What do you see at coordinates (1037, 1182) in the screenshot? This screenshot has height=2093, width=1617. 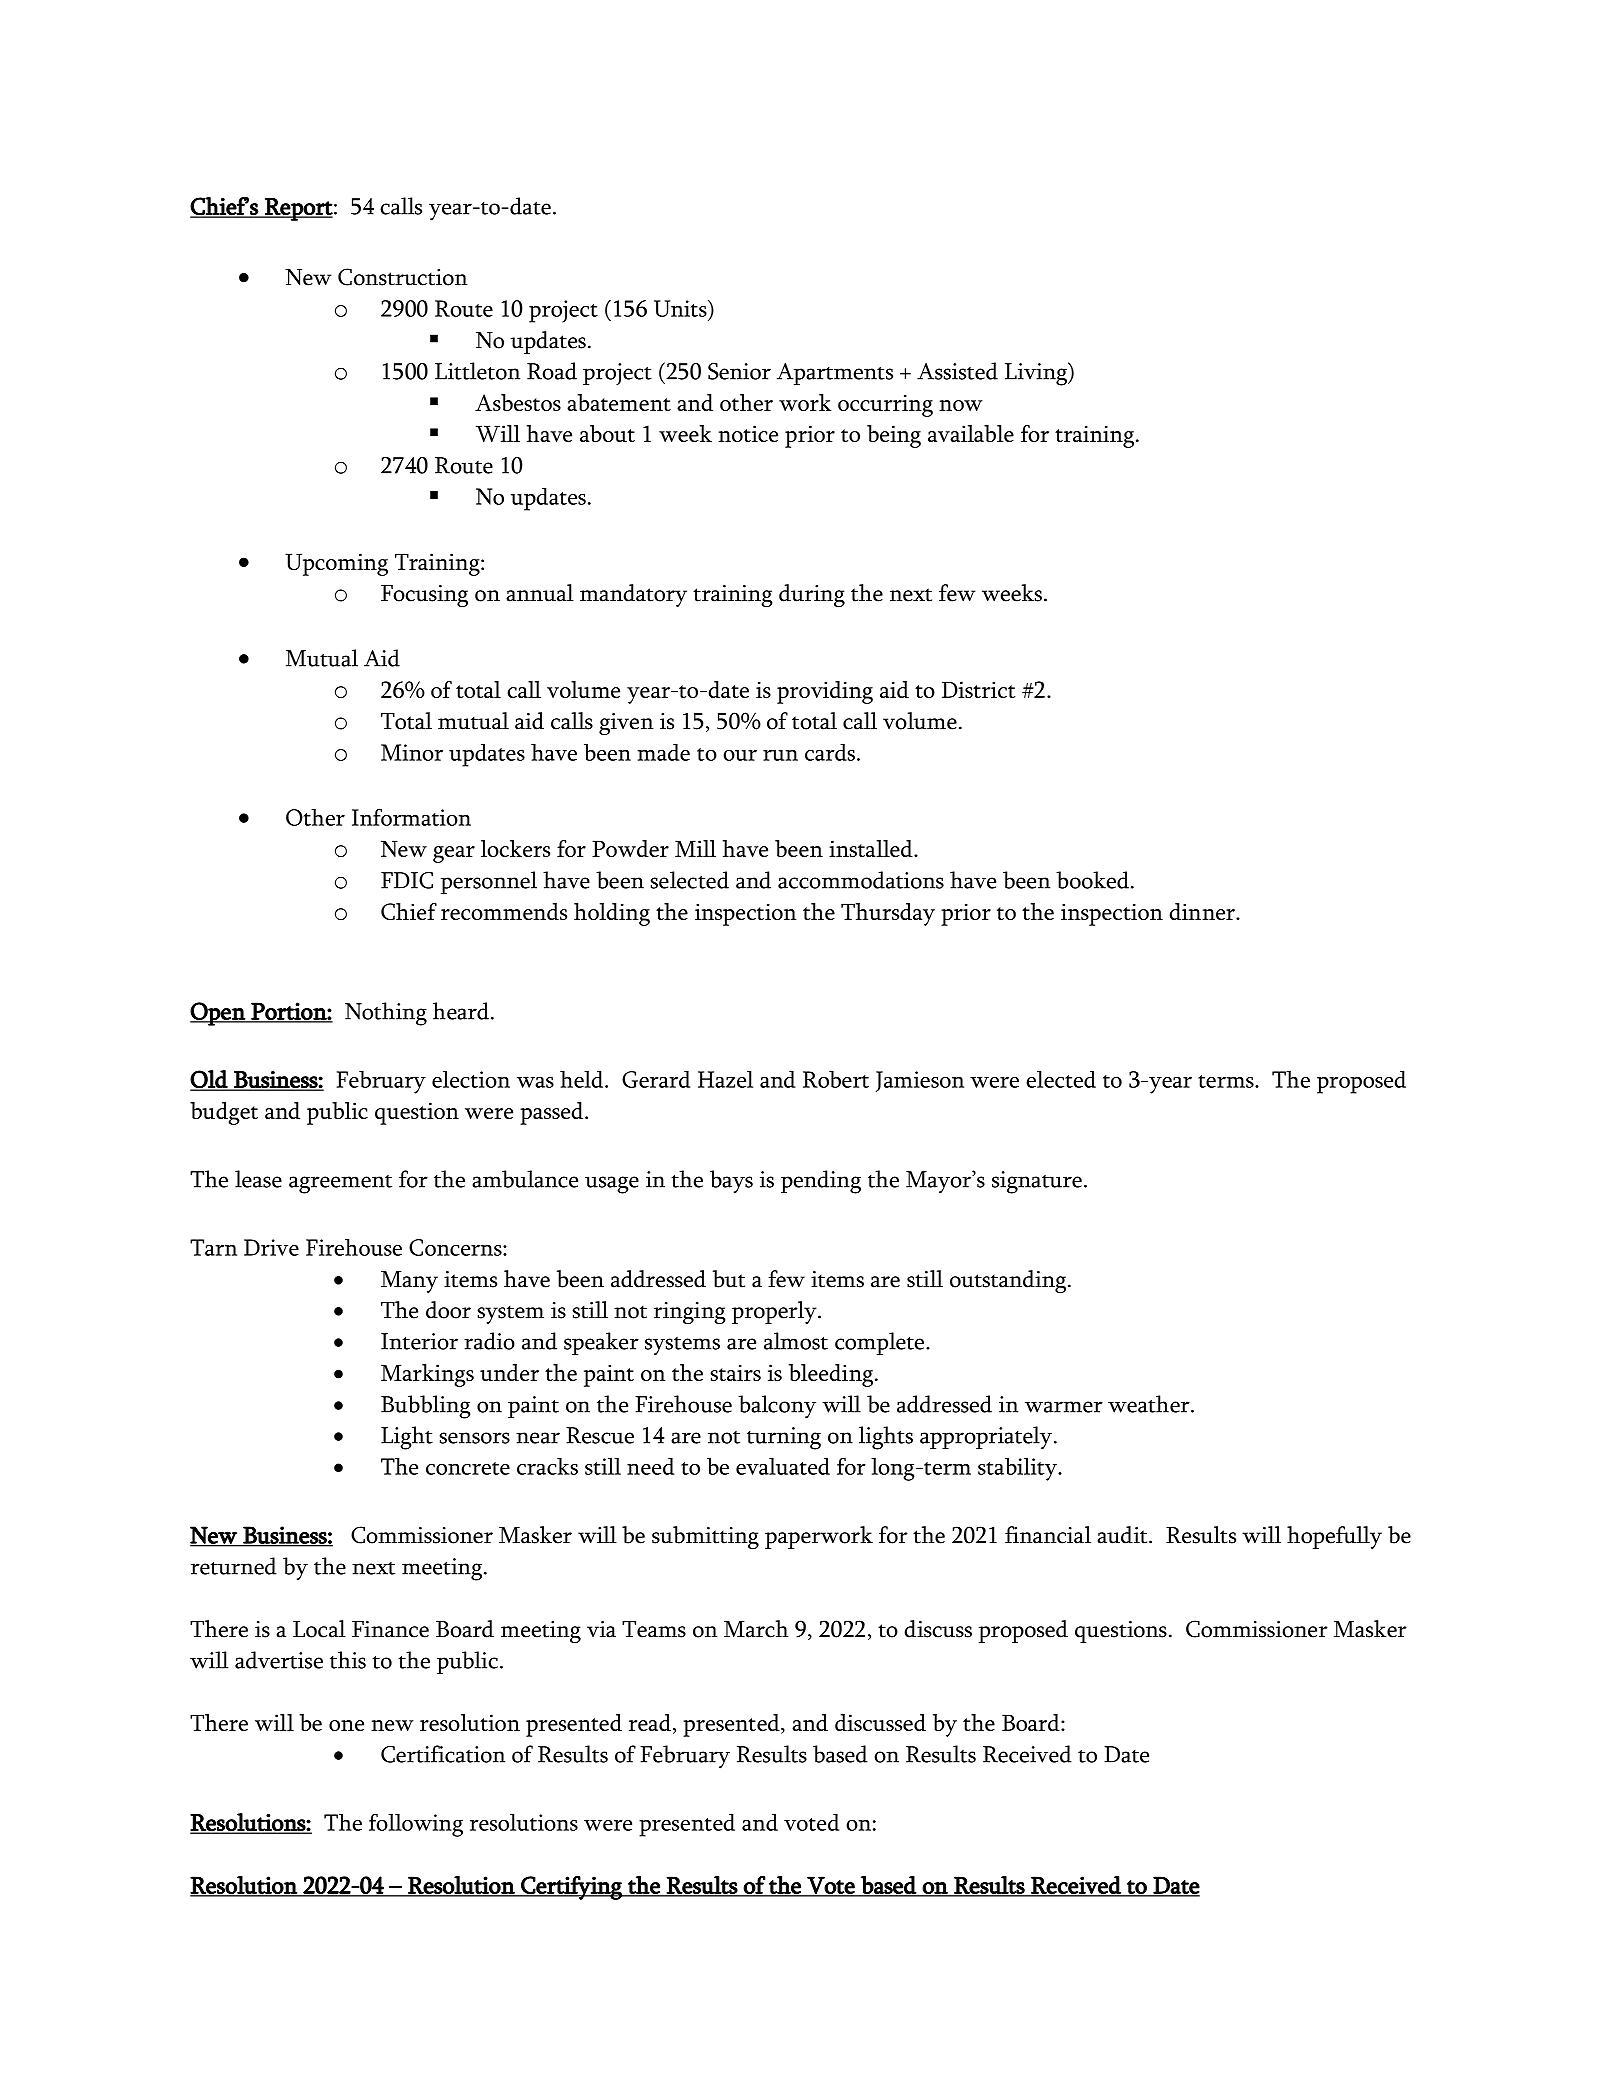 I see `signature` at bounding box center [1037, 1182].
